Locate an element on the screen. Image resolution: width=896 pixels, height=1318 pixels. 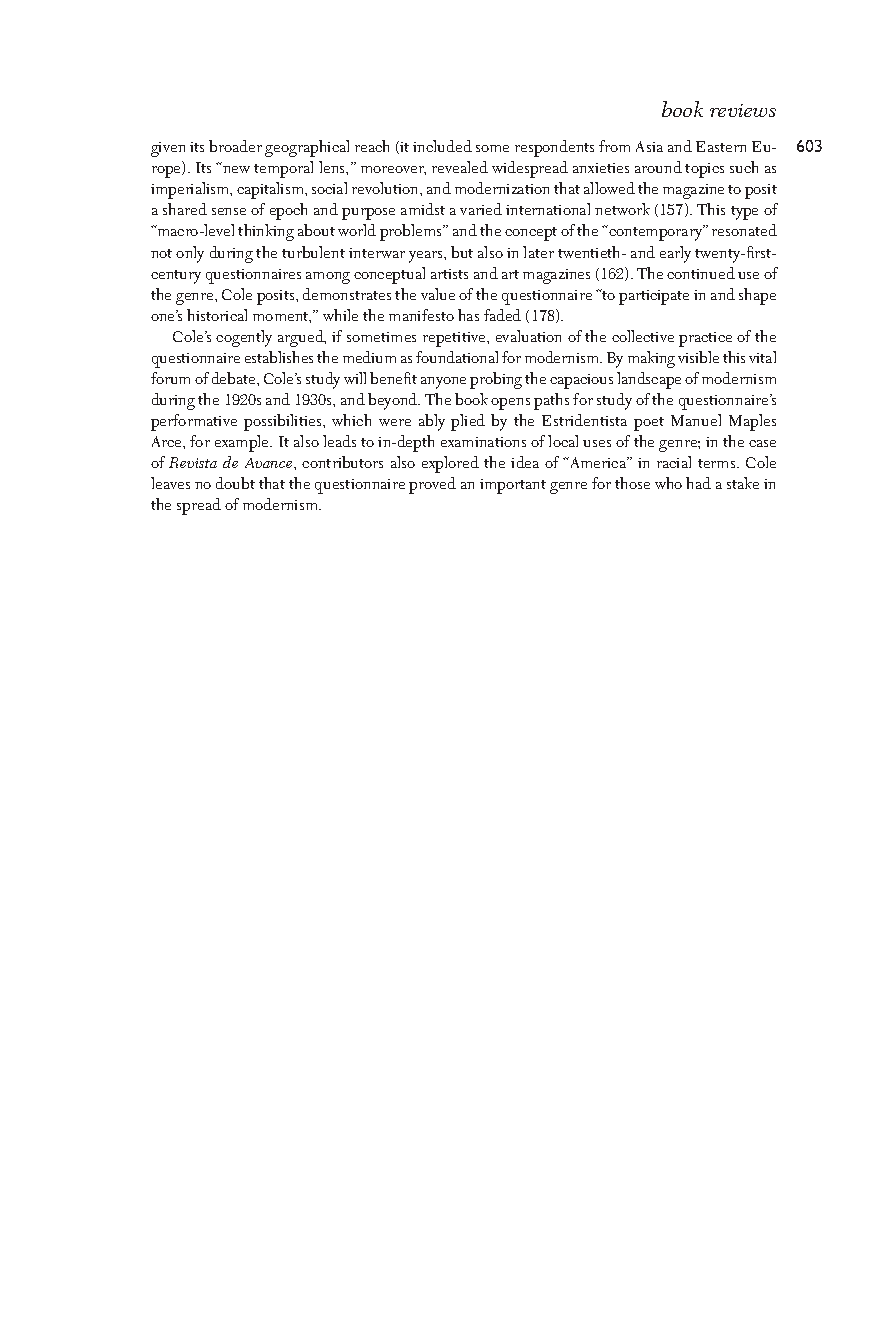
broader is located at coordinates (235, 146).
